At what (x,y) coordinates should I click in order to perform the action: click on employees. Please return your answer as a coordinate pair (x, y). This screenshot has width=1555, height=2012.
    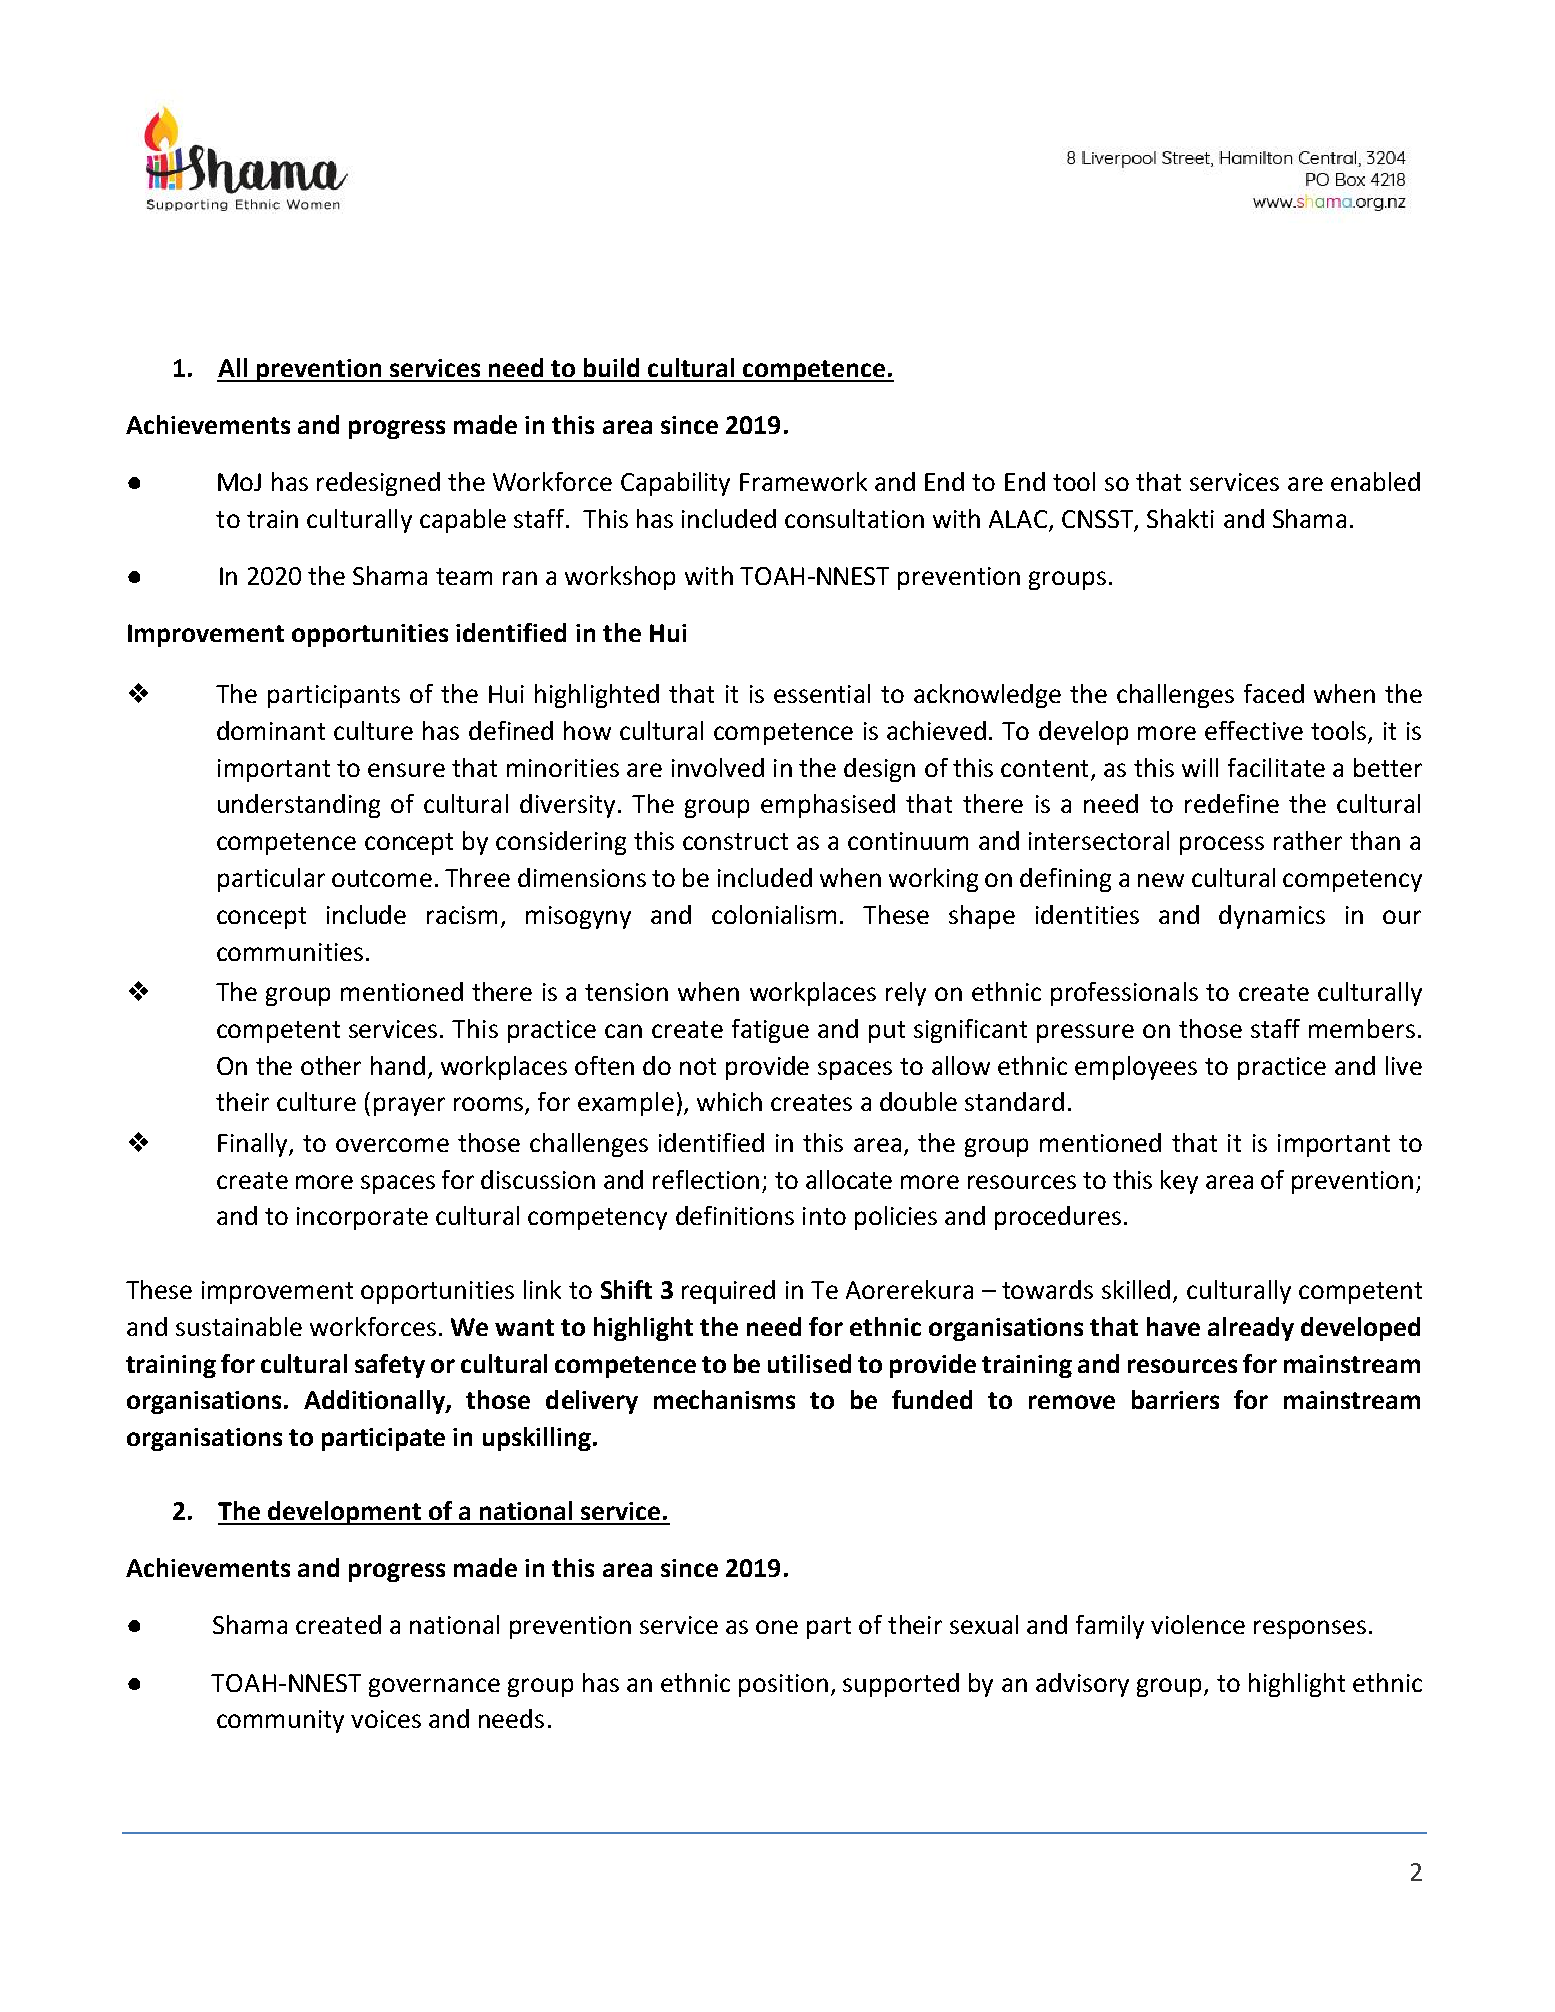
    Looking at the image, I should click on (1136, 1068).
